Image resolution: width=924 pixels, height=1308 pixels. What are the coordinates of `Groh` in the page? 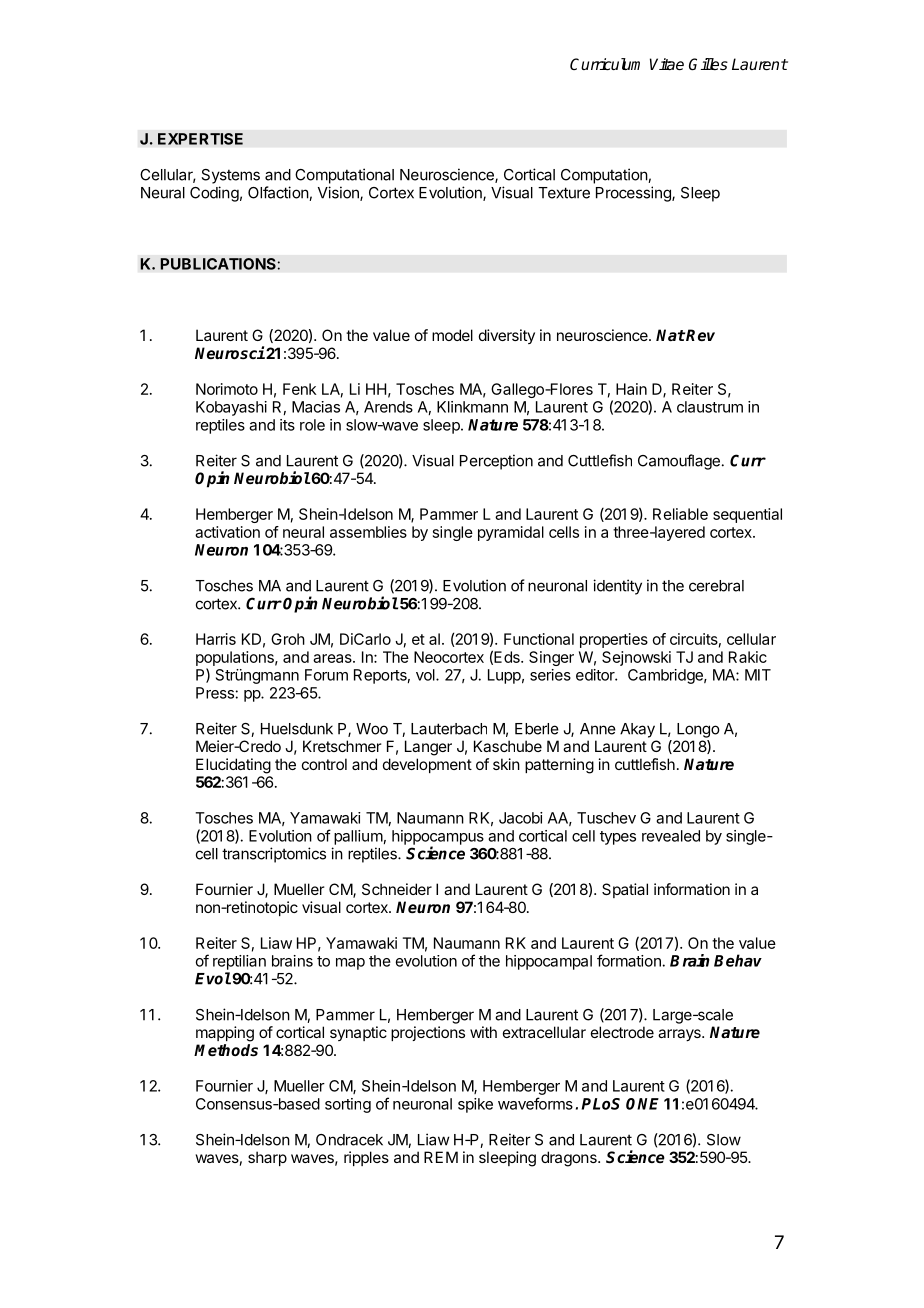 It's located at (288, 639).
